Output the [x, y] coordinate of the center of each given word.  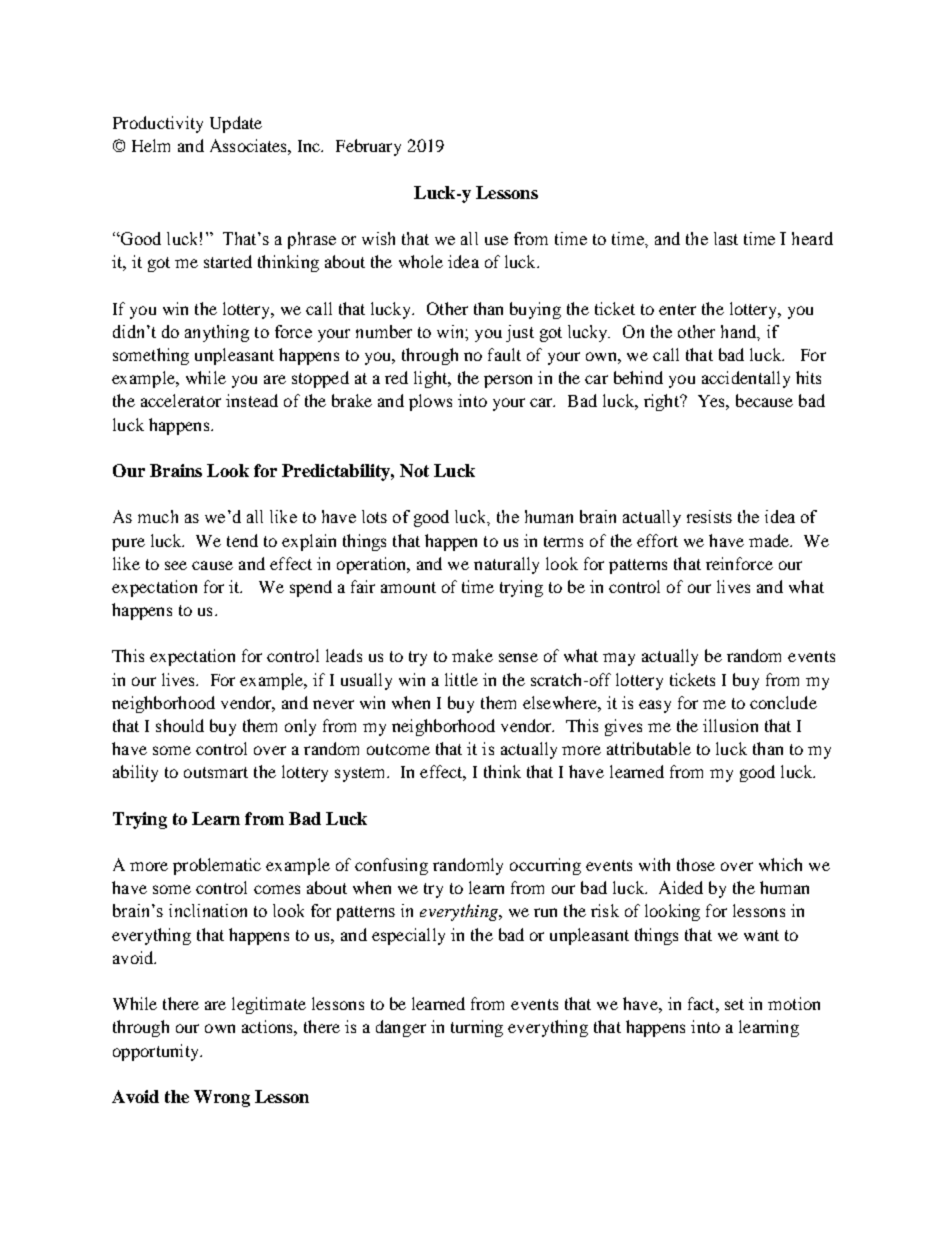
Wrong [222, 1098]
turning [477, 1028]
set [734, 1004]
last [726, 238]
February [368, 147]
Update [236, 124]
